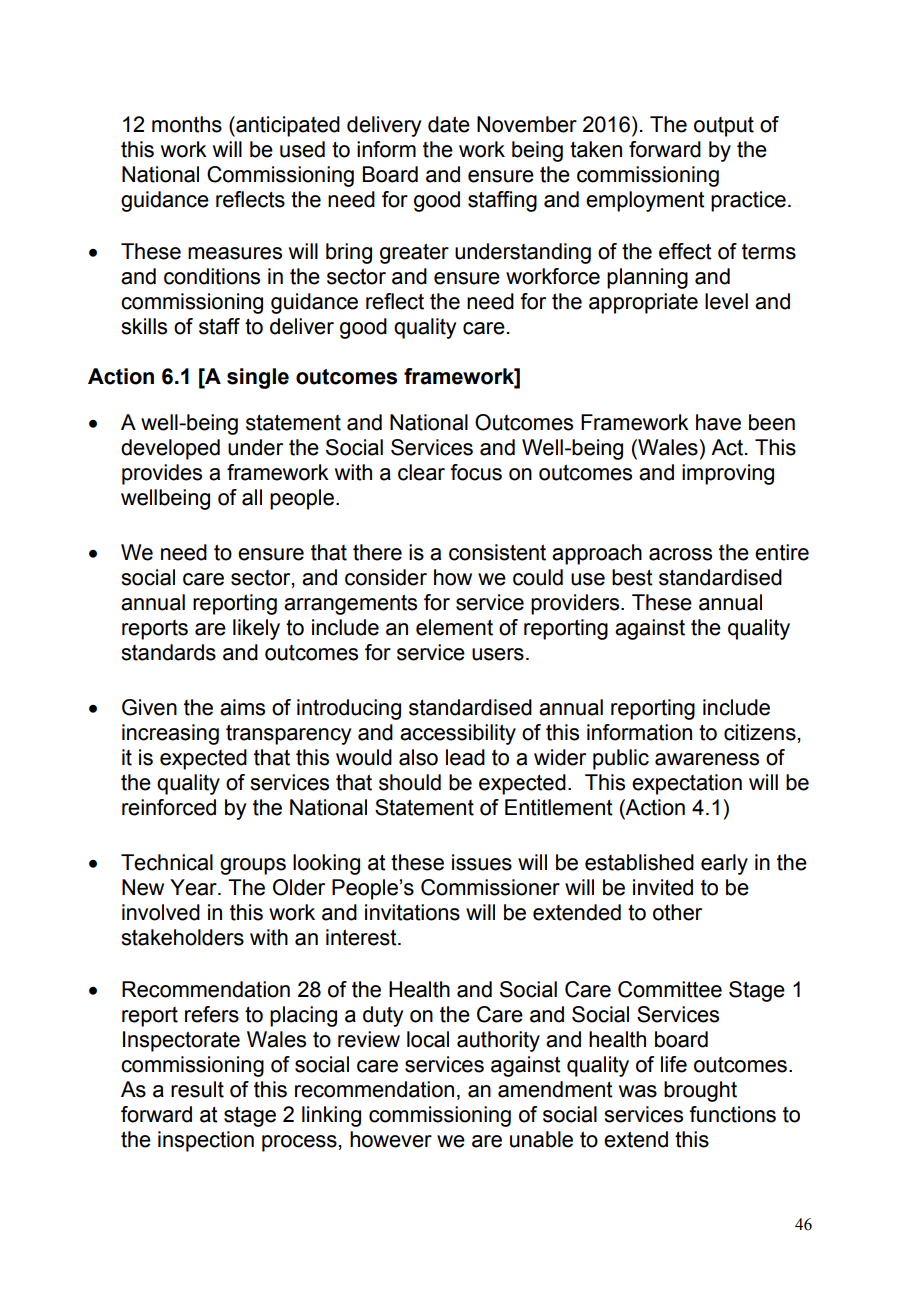 This page has height=1308, width=924. What do you see at coordinates (197, 1089) in the page?
I see `result` at bounding box center [197, 1089].
